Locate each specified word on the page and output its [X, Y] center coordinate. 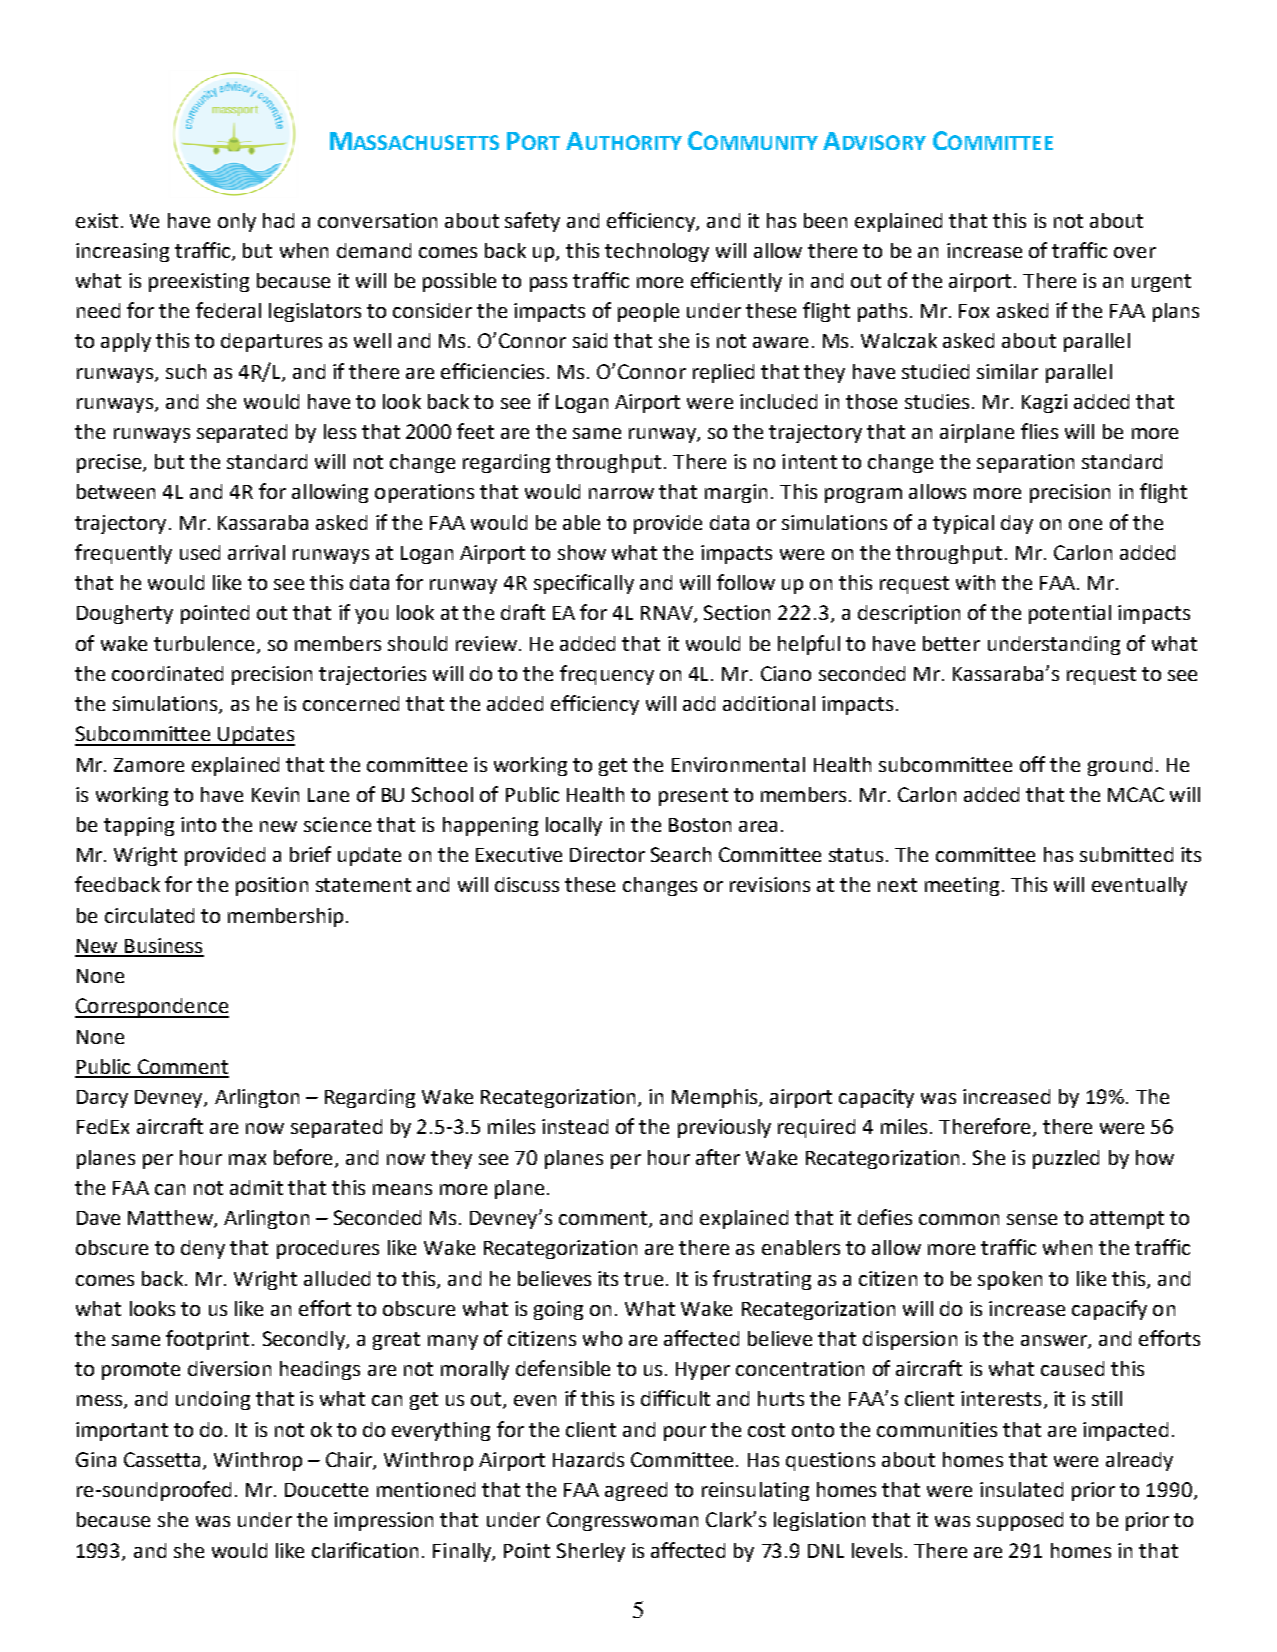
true [643, 1279]
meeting [962, 886]
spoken [1010, 1280]
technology [657, 252]
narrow [621, 493]
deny [203, 1249]
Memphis [716, 1098]
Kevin [275, 794]
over [1135, 252]
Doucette [326, 1490]
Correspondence [152, 1008]
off [1032, 764]
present [693, 797]
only [237, 222]
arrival [256, 552]
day [1017, 524]
